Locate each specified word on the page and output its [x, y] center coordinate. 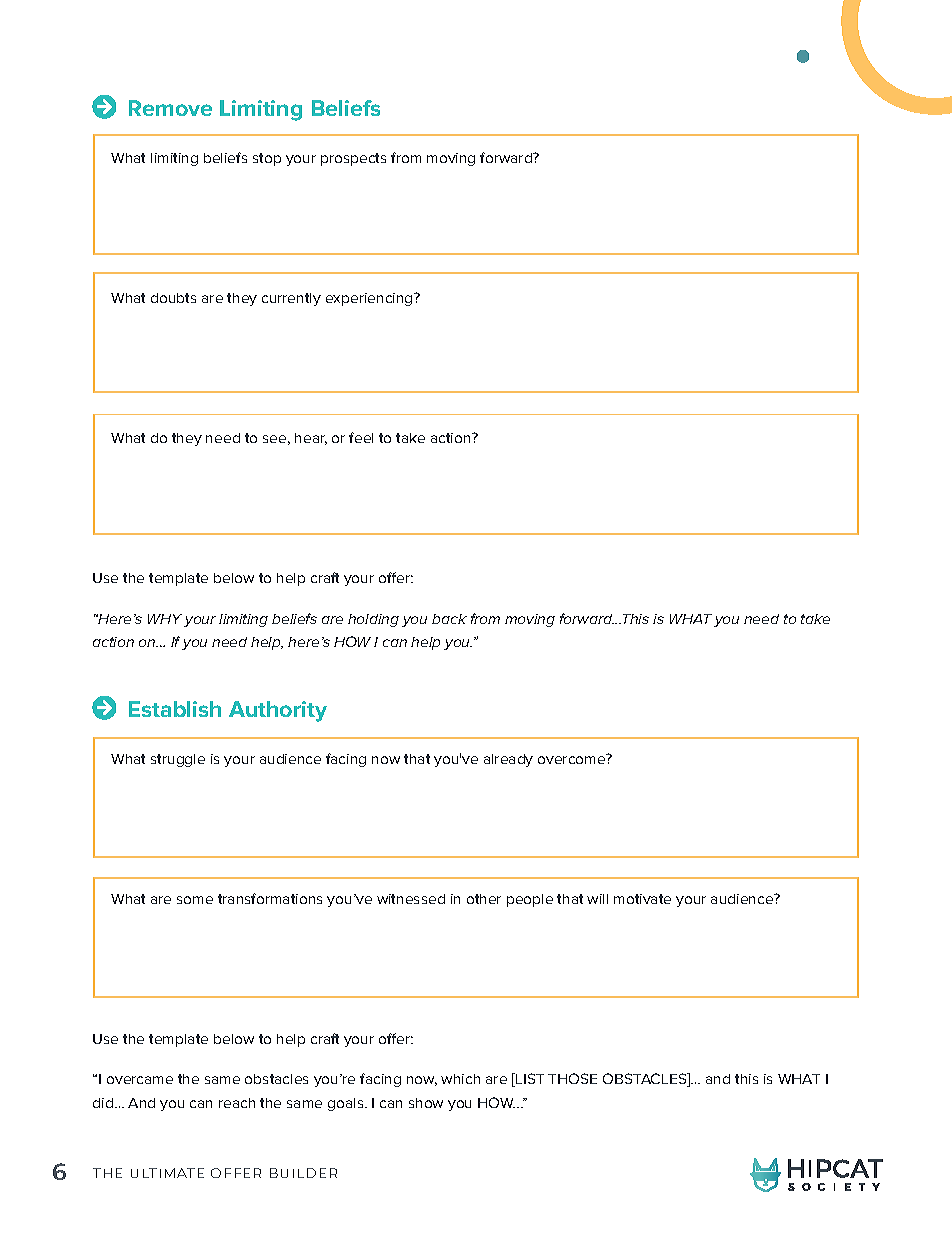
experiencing [370, 299]
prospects [353, 159]
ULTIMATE [167, 1173]
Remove [170, 108]
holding [373, 620]
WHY [165, 619]
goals [347, 1104]
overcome [573, 759]
